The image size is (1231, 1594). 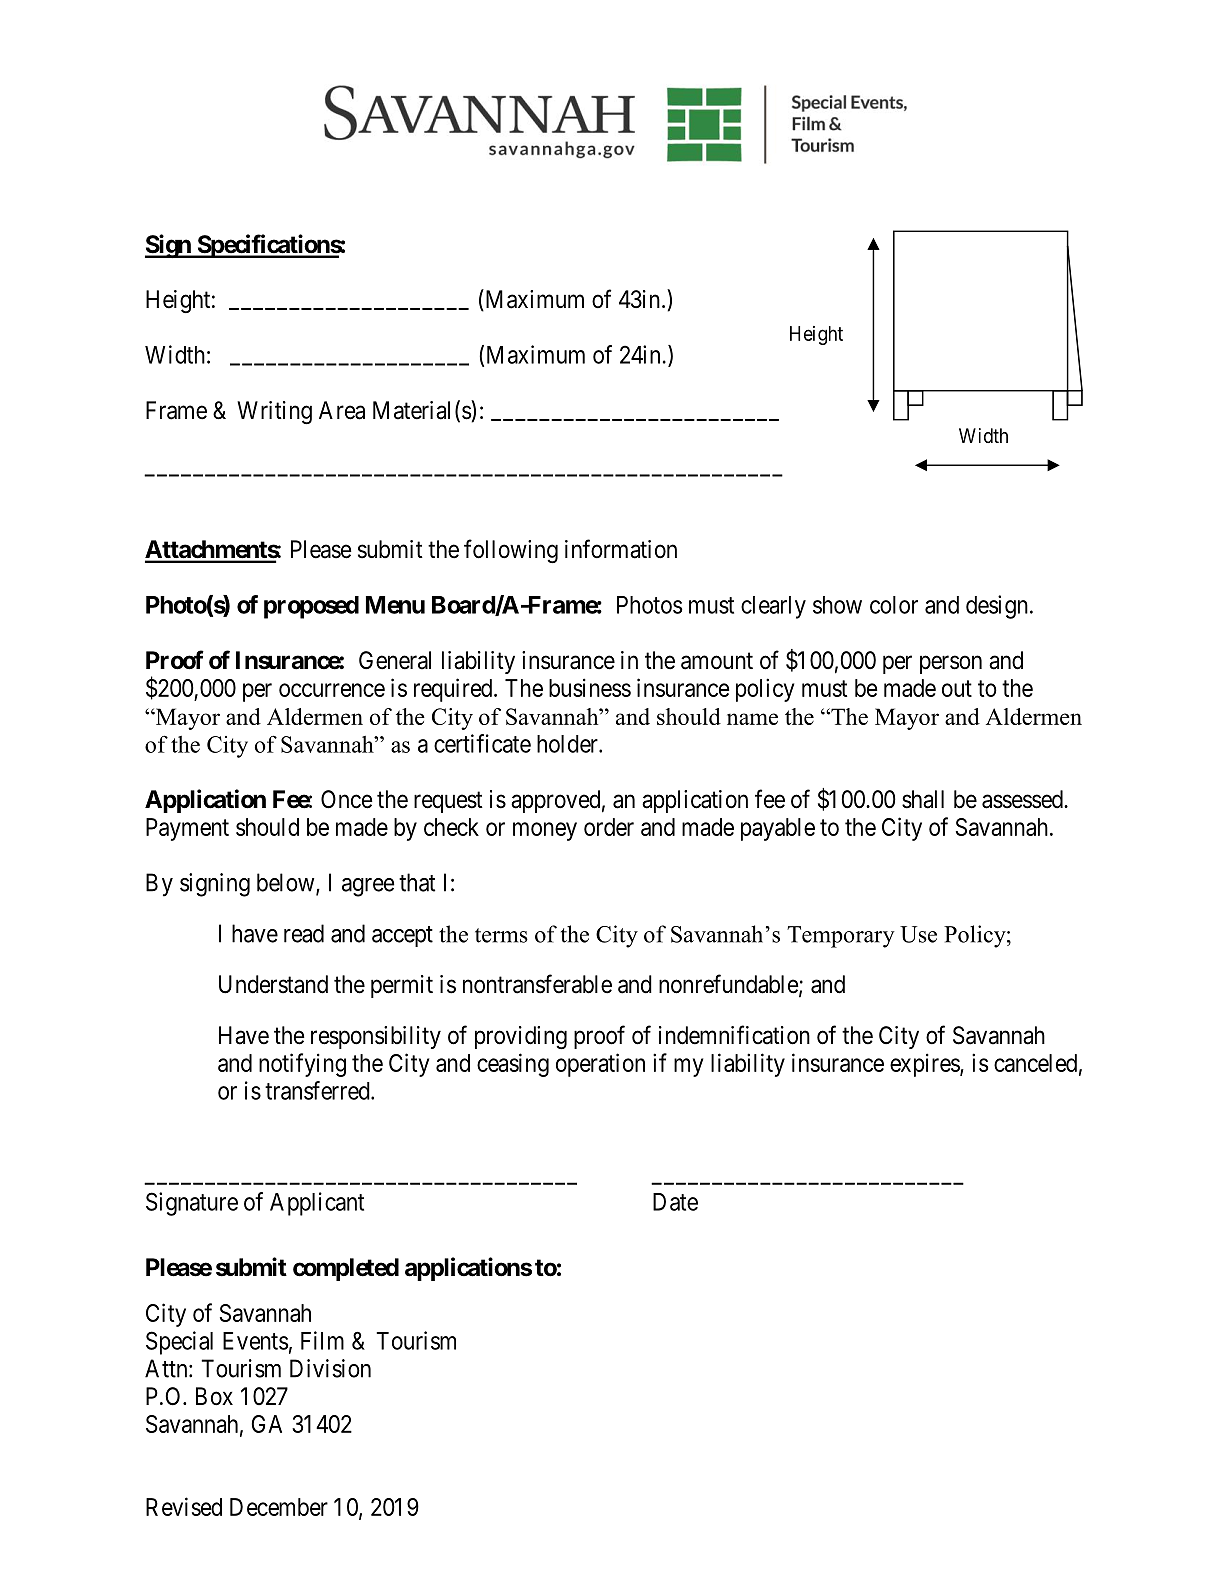 What do you see at coordinates (274, 412) in the document?
I see `Writing` at bounding box center [274, 412].
